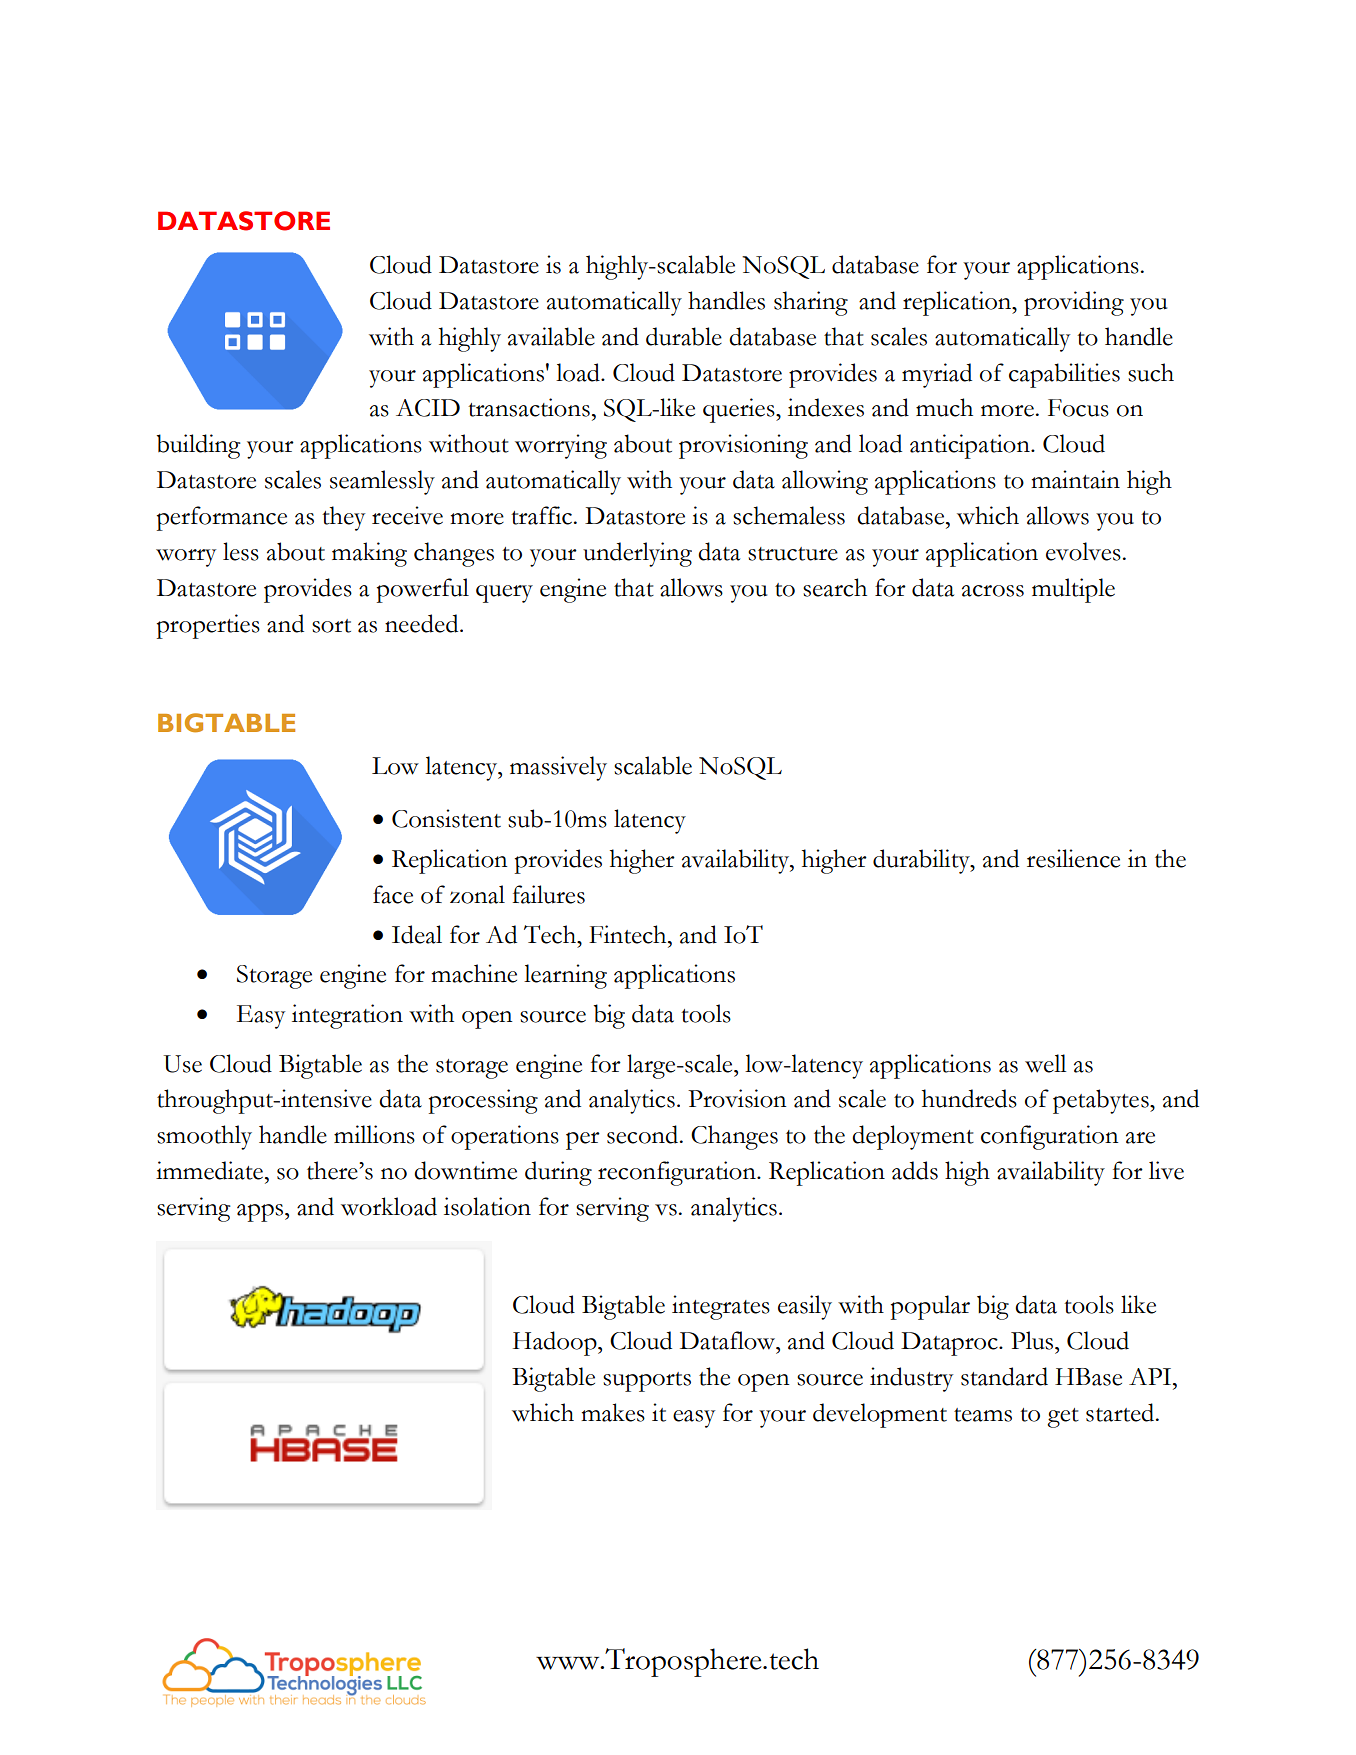  Describe the element at coordinates (637, 554) in the document. I see `underlying` at that location.
